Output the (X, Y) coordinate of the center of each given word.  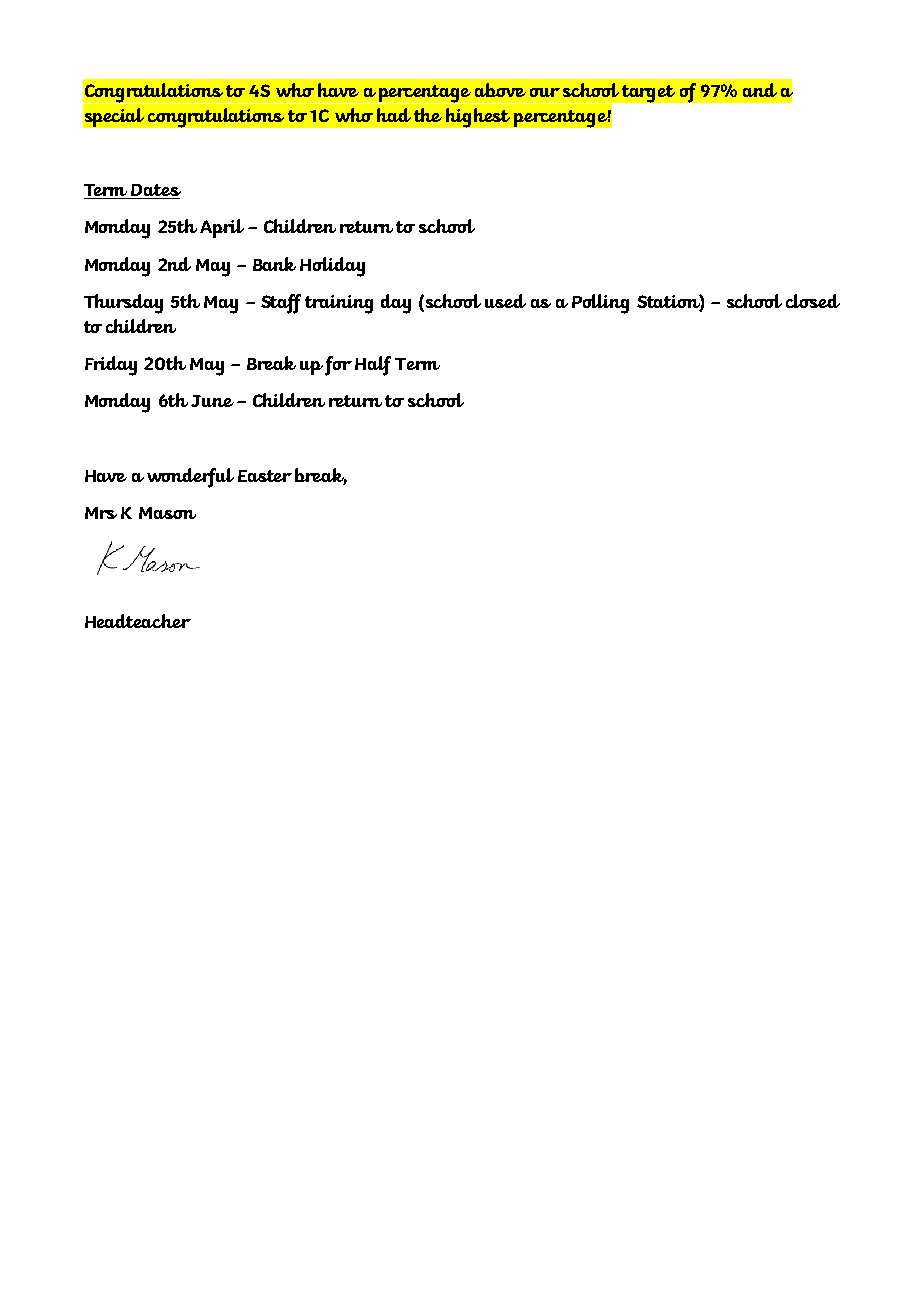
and (760, 90)
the (428, 115)
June (212, 401)
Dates (155, 191)
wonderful (190, 478)
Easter (265, 476)
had (394, 115)
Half (373, 366)
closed (813, 301)
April (222, 228)
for (338, 366)
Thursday (123, 304)
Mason (167, 513)
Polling (600, 304)
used (505, 301)
